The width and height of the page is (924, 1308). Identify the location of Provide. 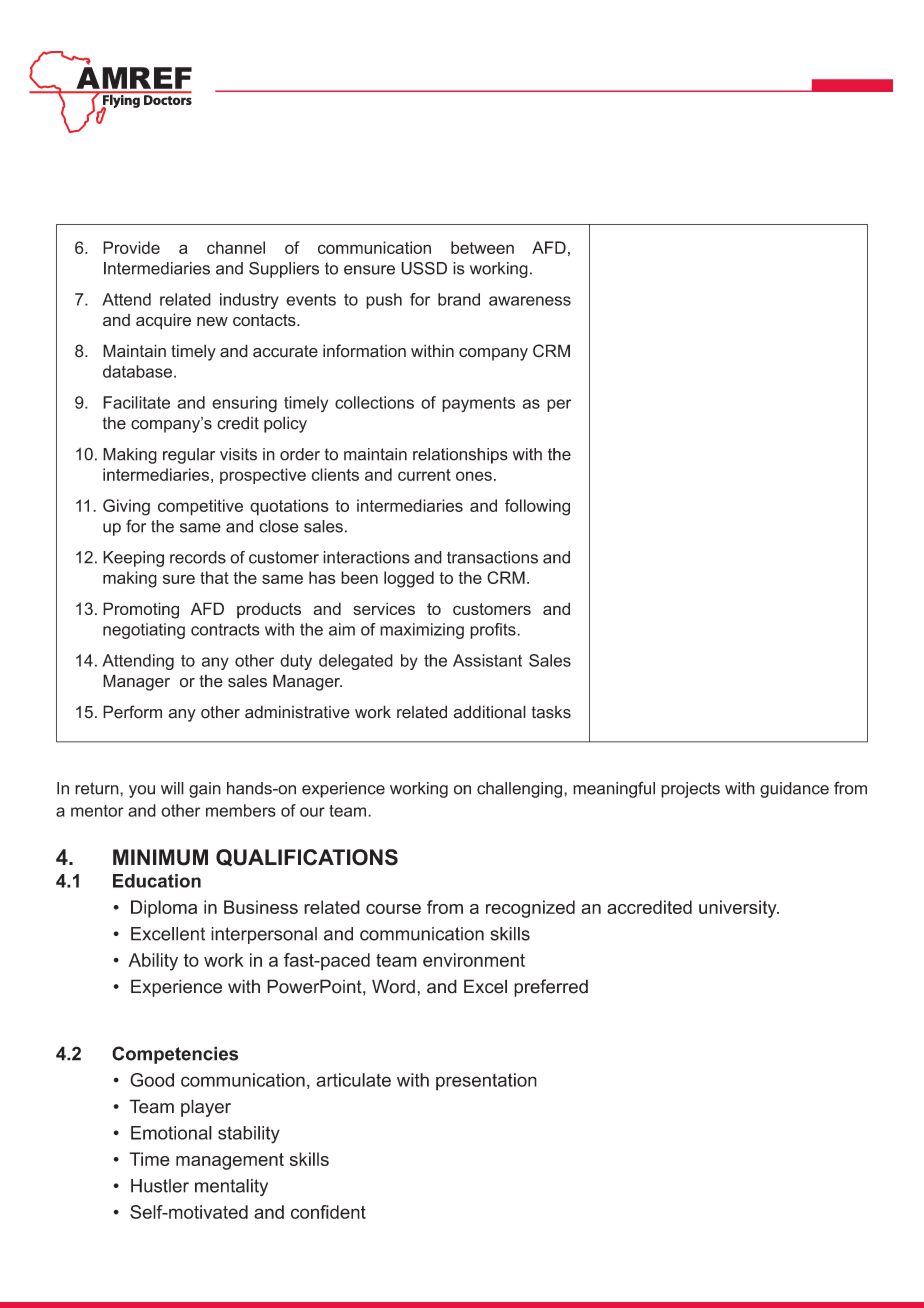
(131, 247).
